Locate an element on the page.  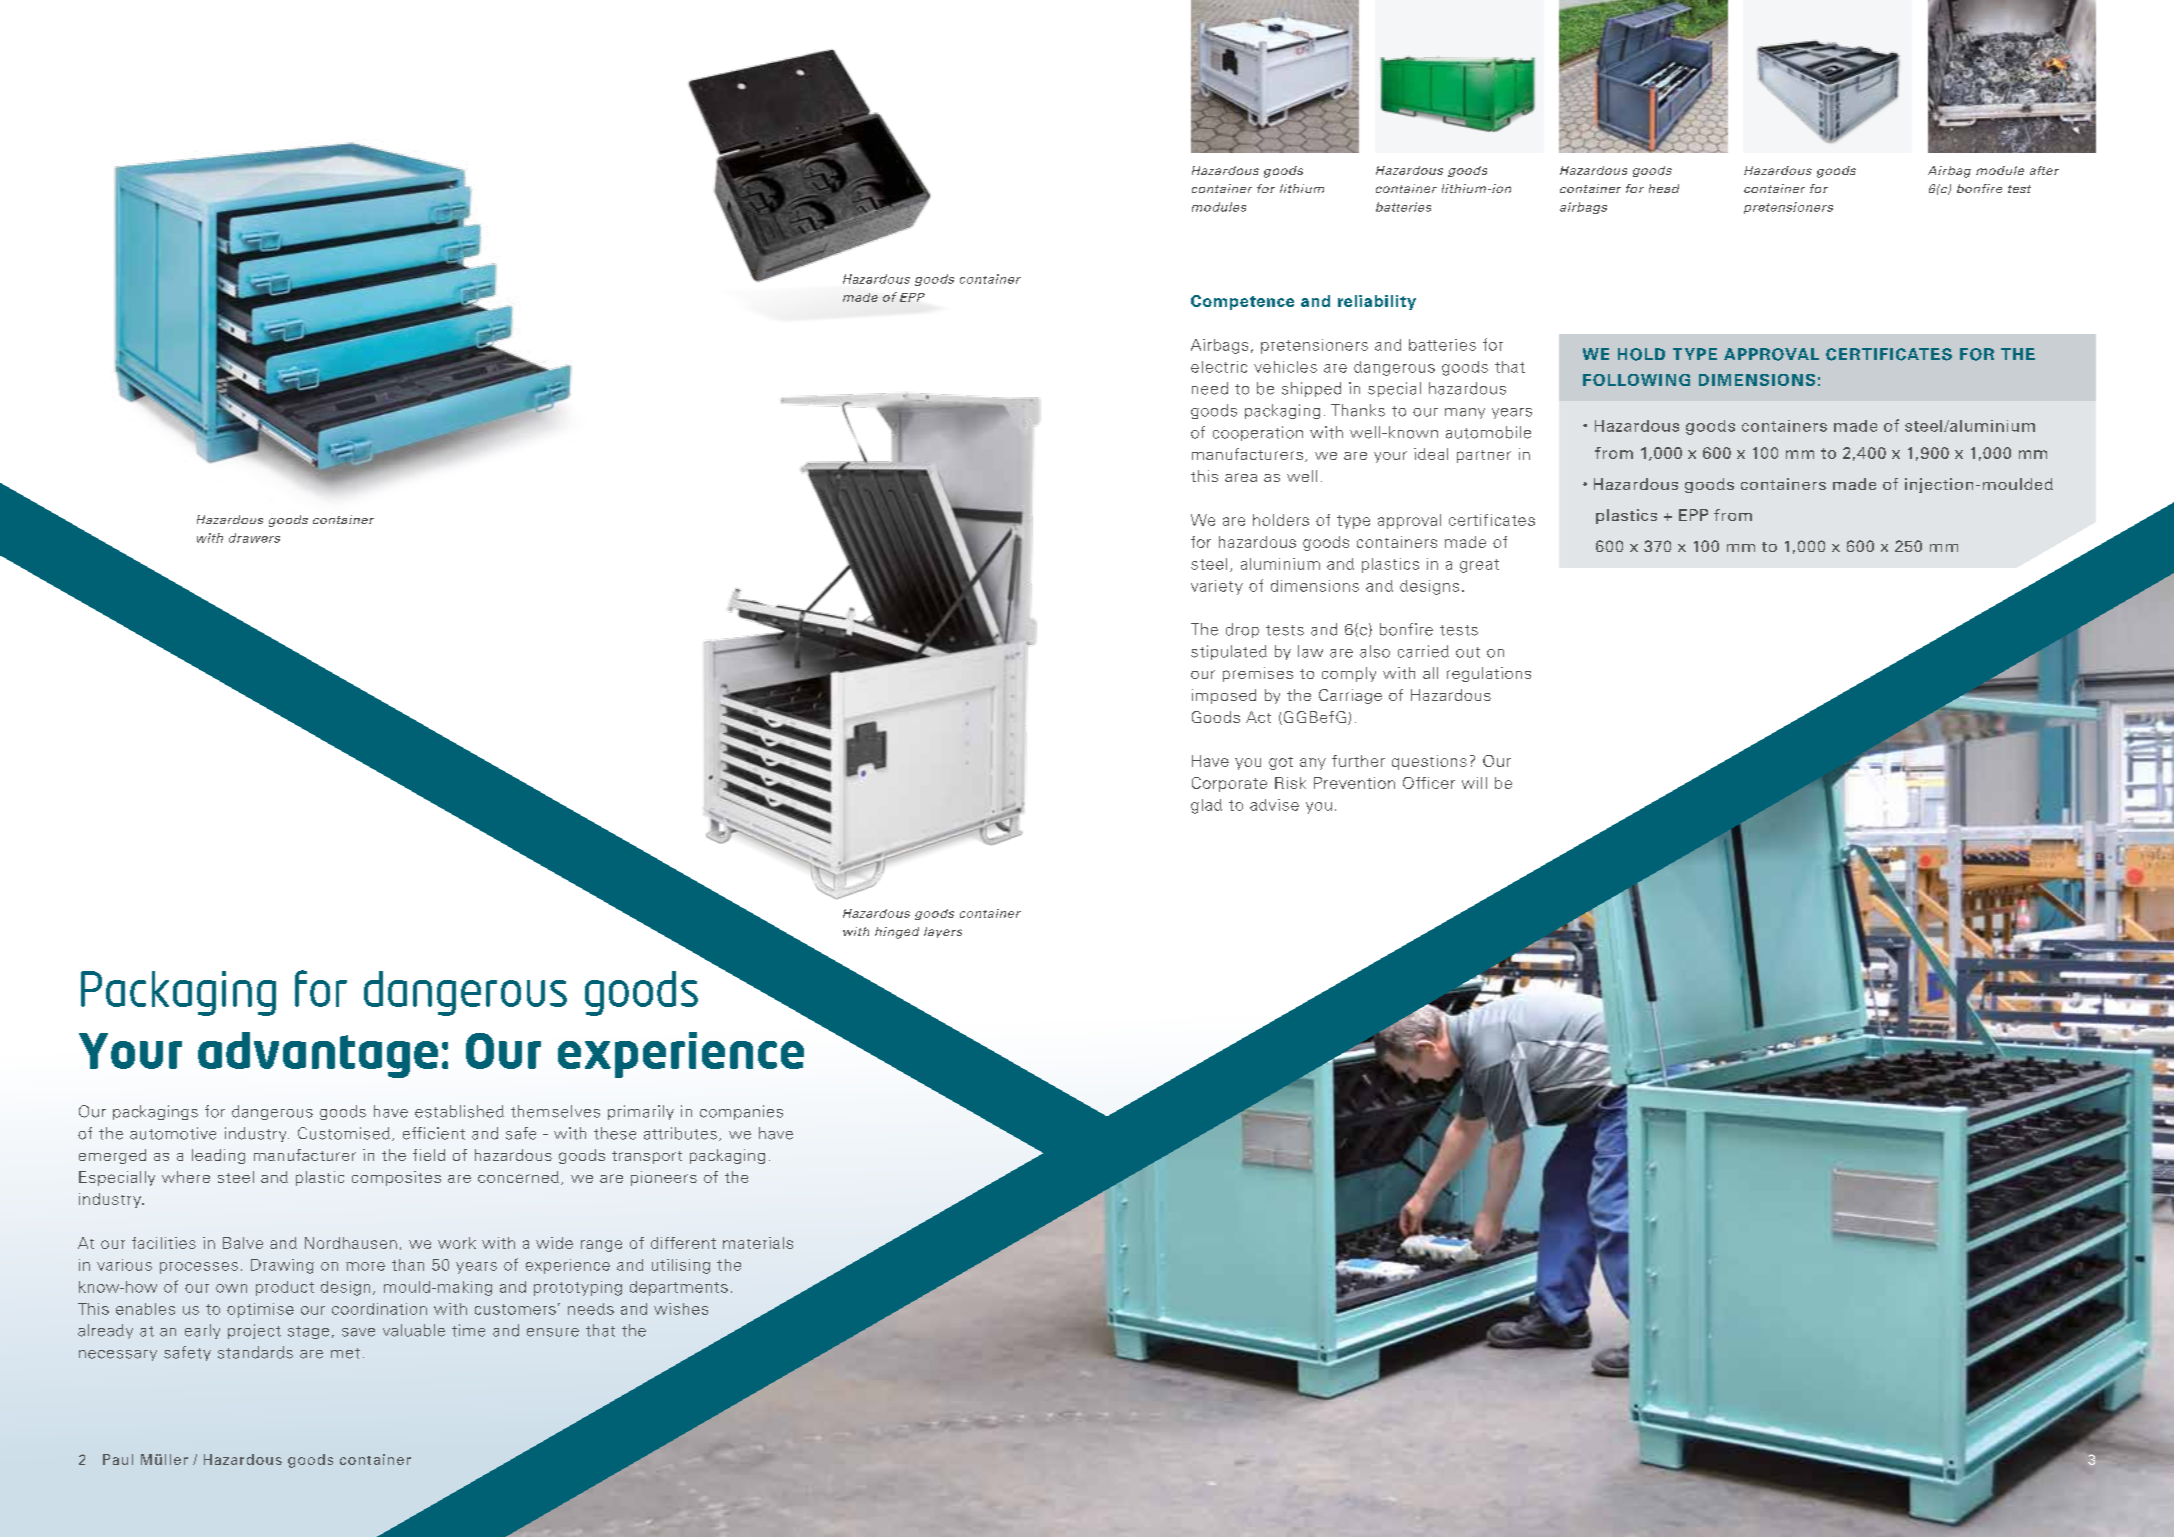
wishes is located at coordinates (681, 1309).
